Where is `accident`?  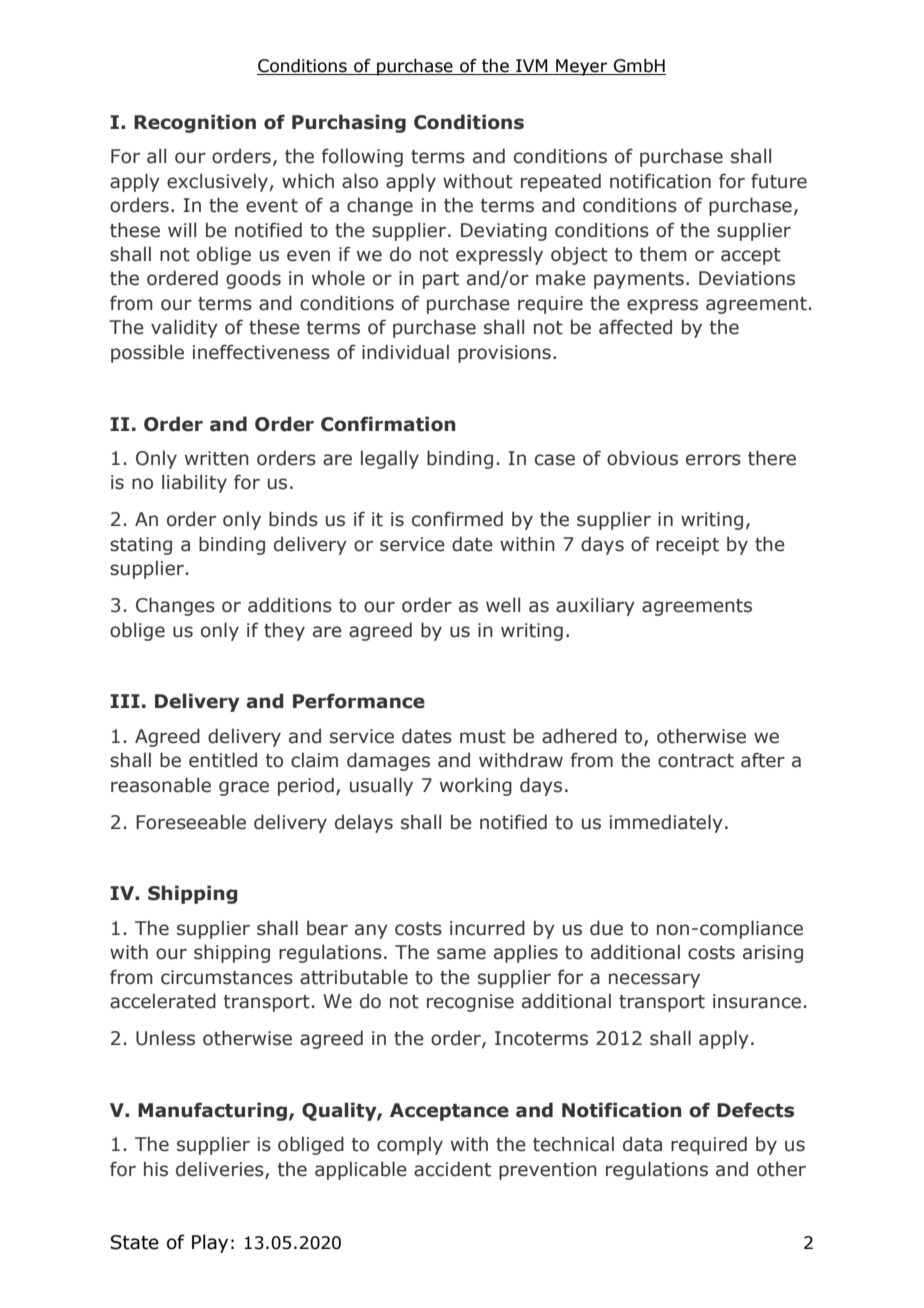 accident is located at coordinates (452, 1169).
